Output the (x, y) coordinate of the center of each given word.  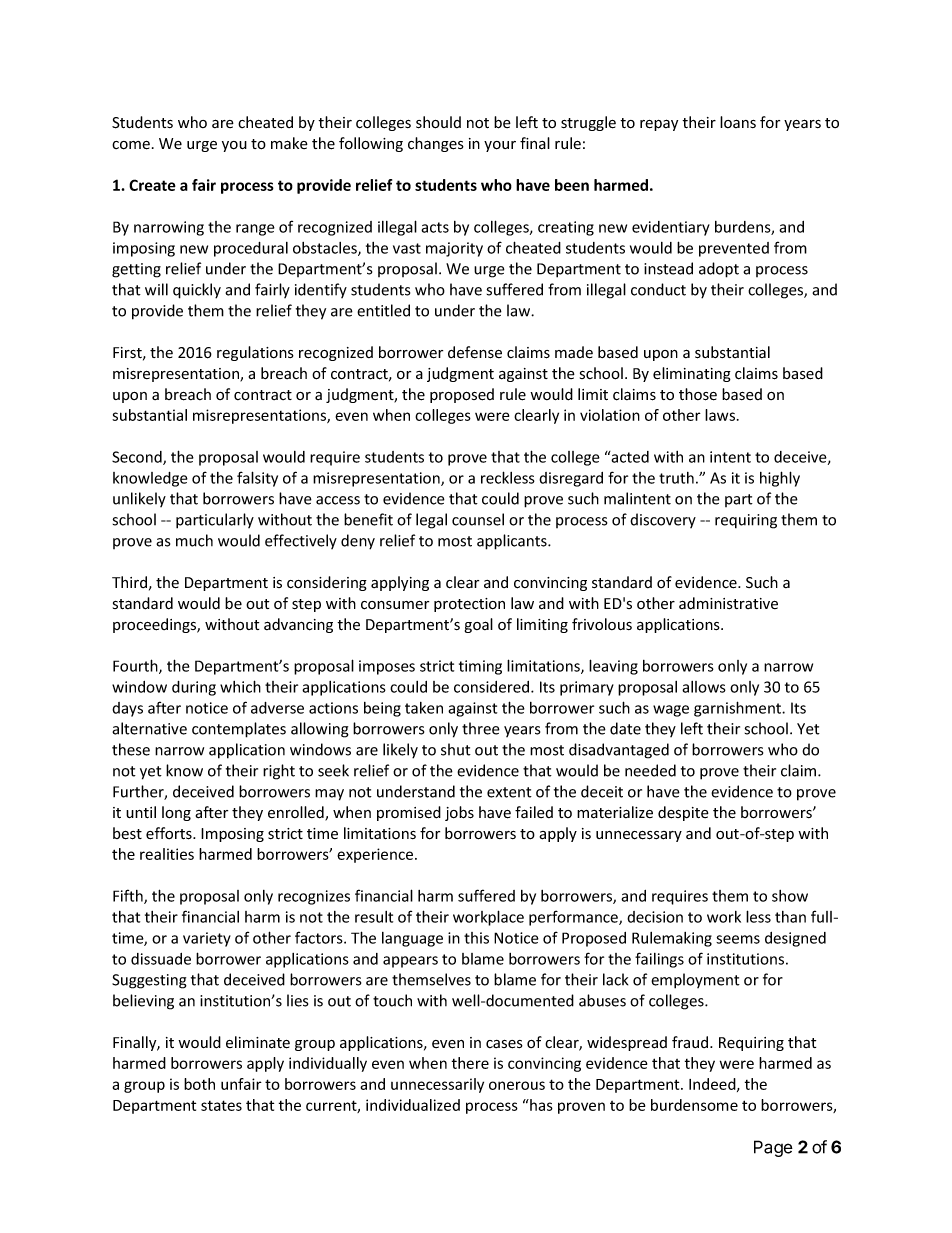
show (790, 896)
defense (475, 352)
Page (773, 1148)
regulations (255, 353)
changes (436, 144)
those (698, 394)
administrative (728, 603)
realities (167, 854)
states (221, 1105)
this (476, 938)
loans (738, 122)
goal (479, 625)
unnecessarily (437, 1085)
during (194, 688)
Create (152, 185)
